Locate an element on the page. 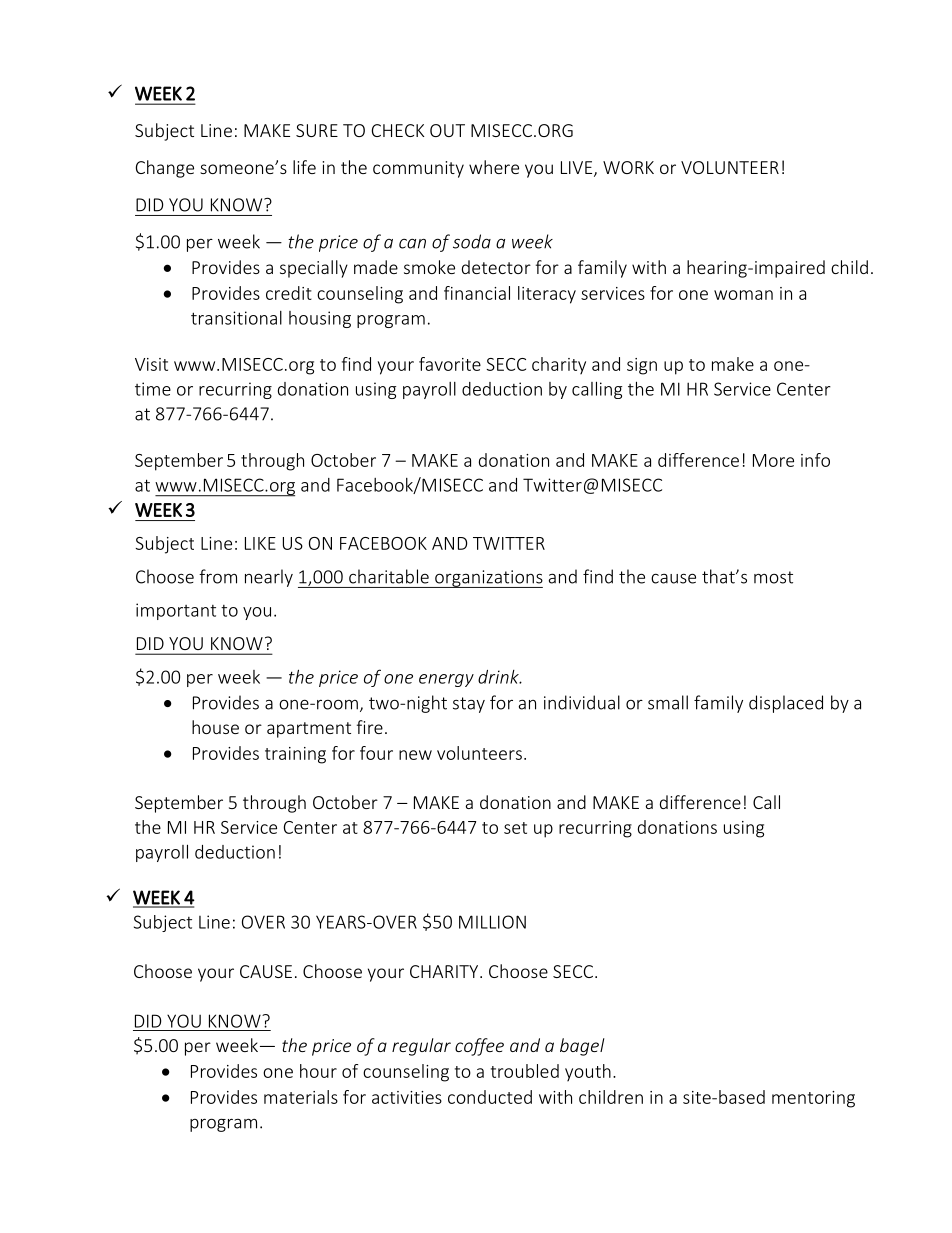 The width and height of the document is (952, 1233). from is located at coordinates (218, 576).
